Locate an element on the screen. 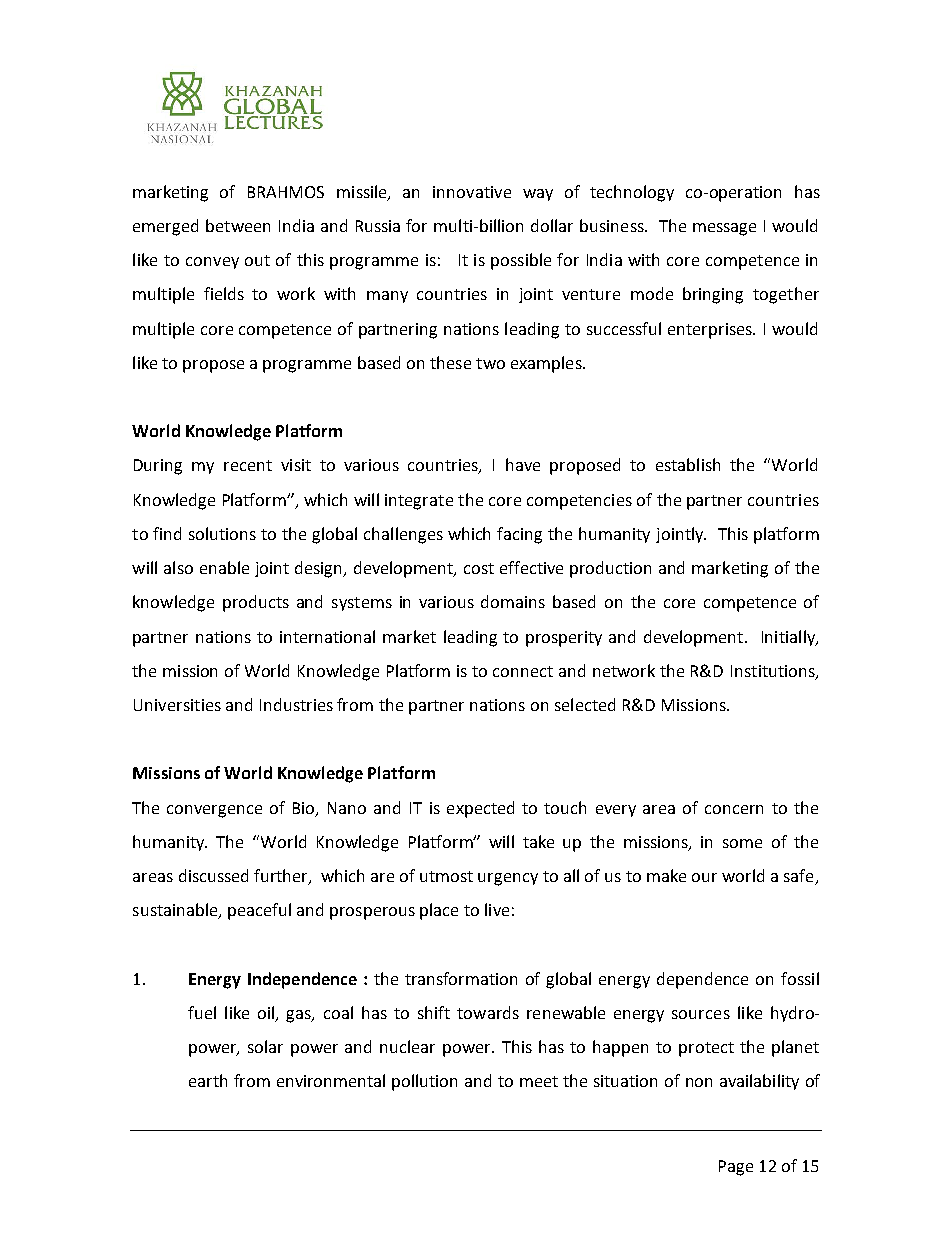 The image size is (952, 1233). pollution is located at coordinates (424, 1082).
